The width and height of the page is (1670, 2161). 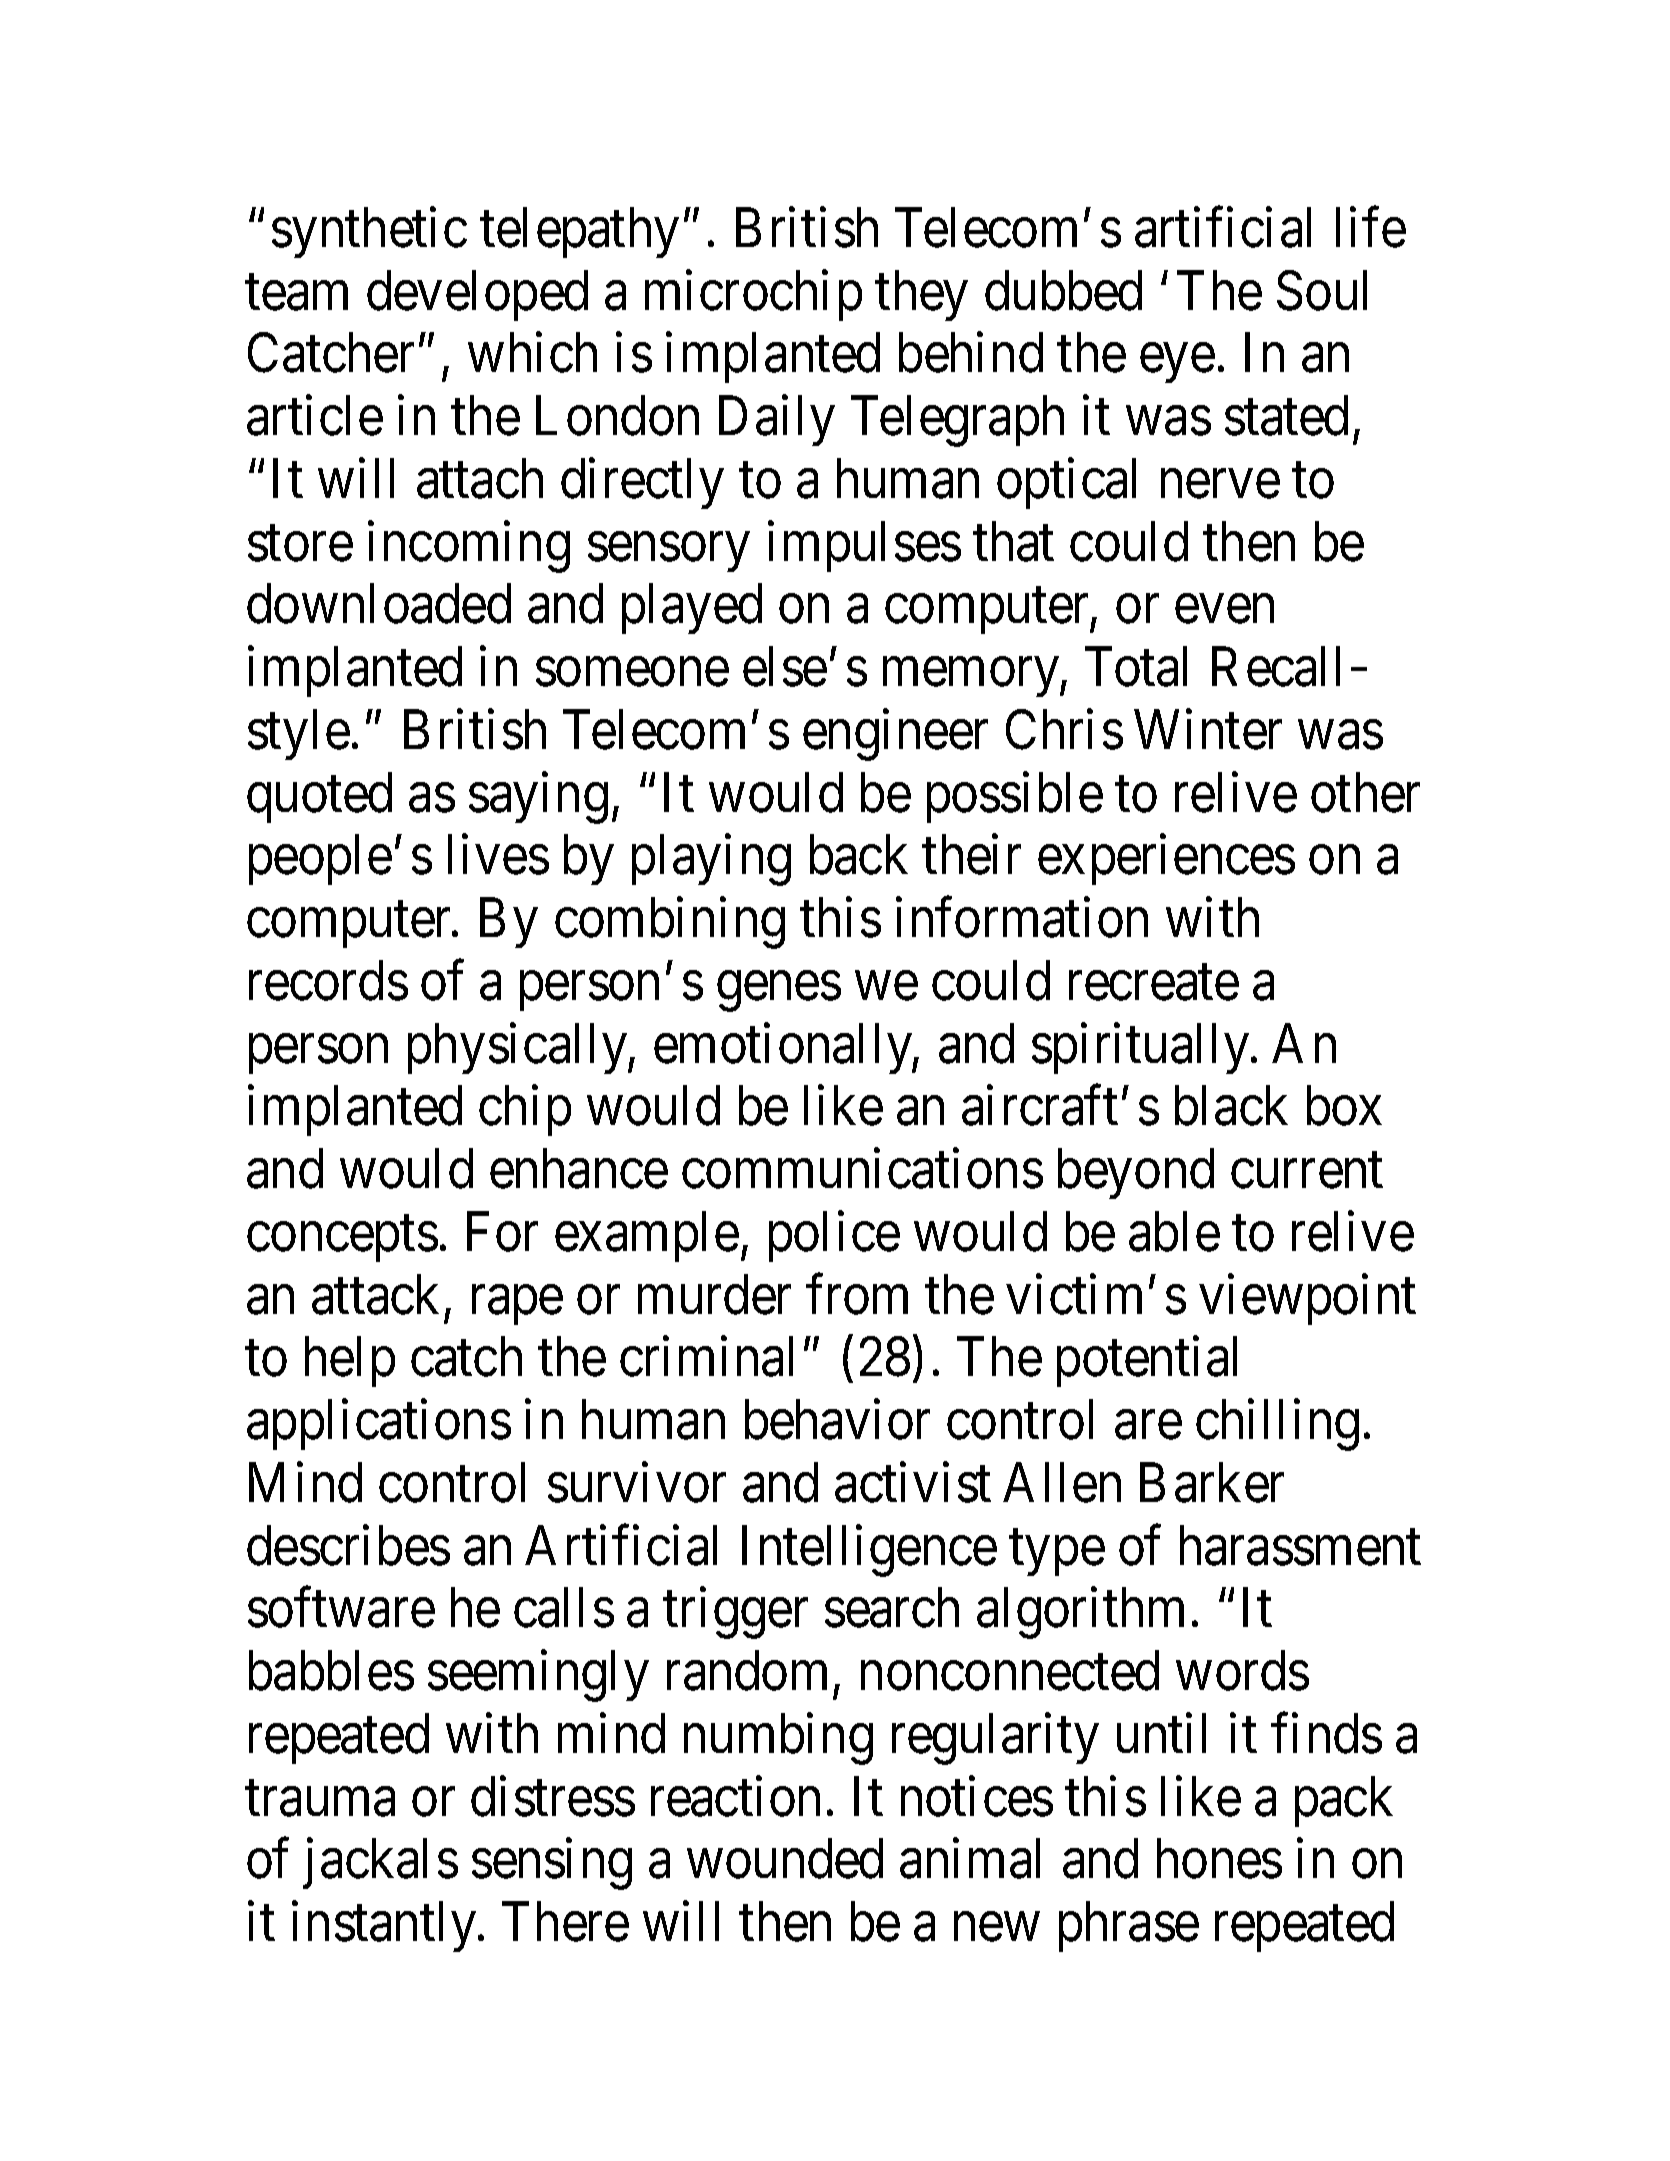 What do you see at coordinates (385, 1927) in the page?
I see `instantly` at bounding box center [385, 1927].
